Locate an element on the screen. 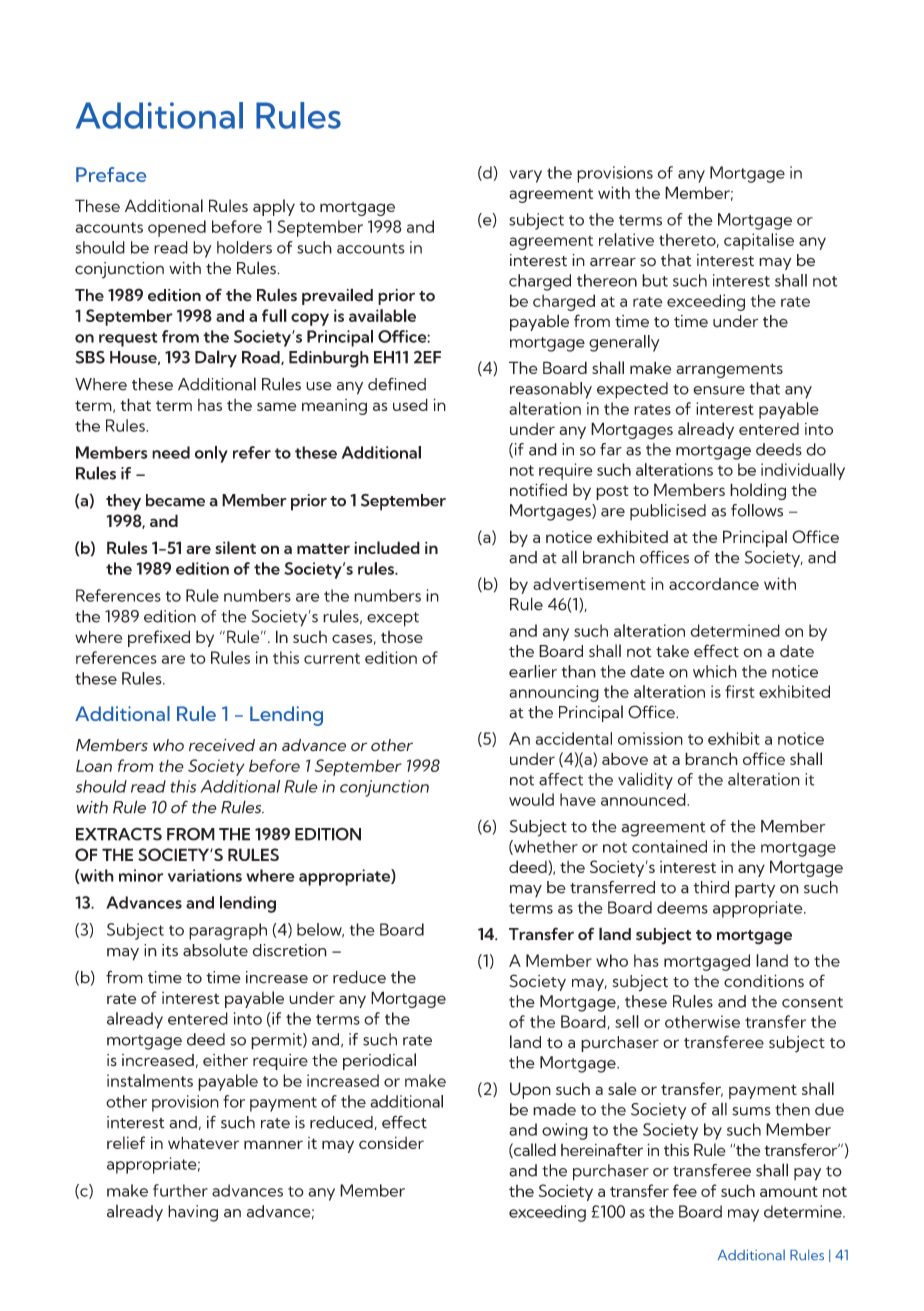 The image size is (924, 1311). amount is located at coordinates (789, 1191).
